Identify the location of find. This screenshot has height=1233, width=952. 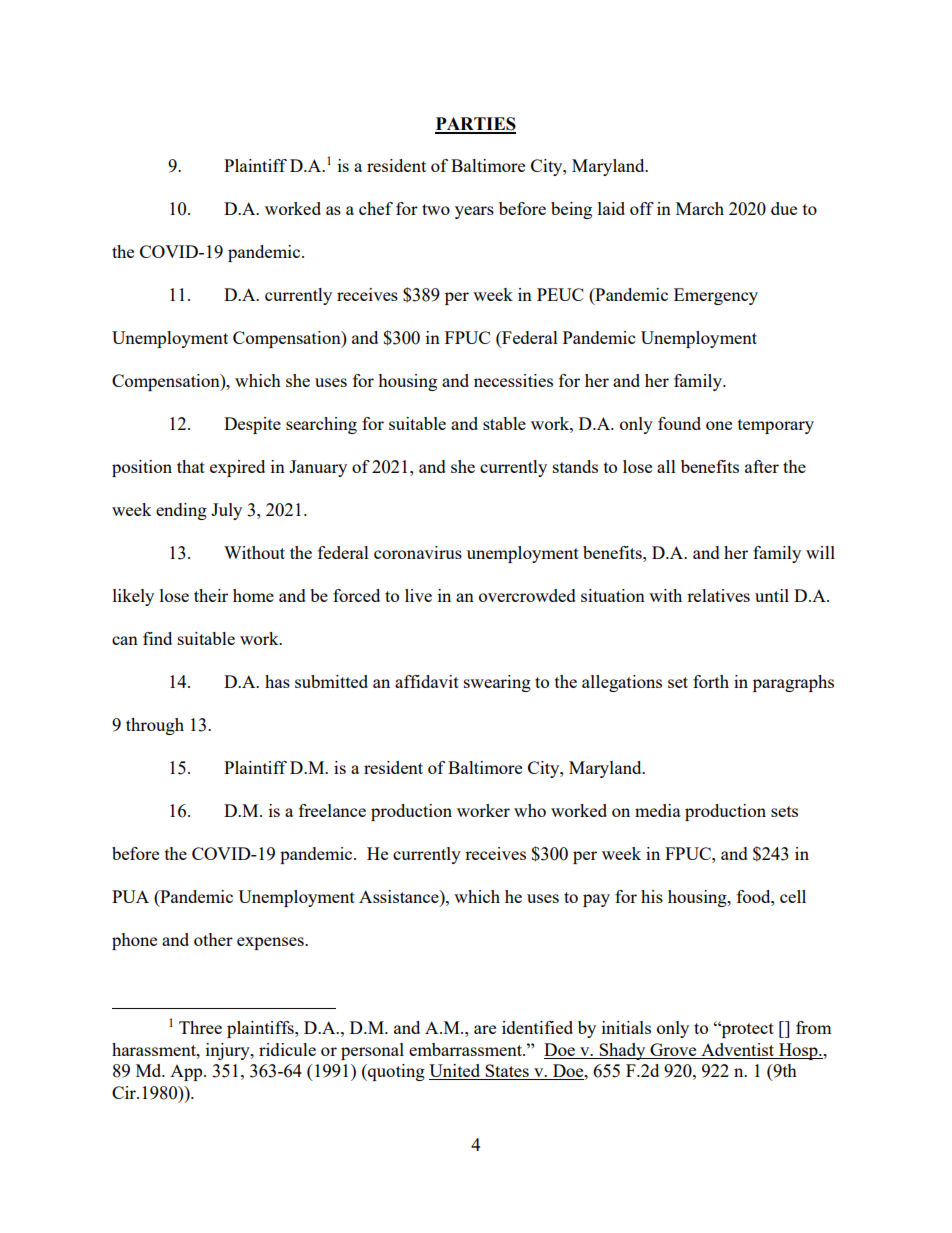
(157, 638).
